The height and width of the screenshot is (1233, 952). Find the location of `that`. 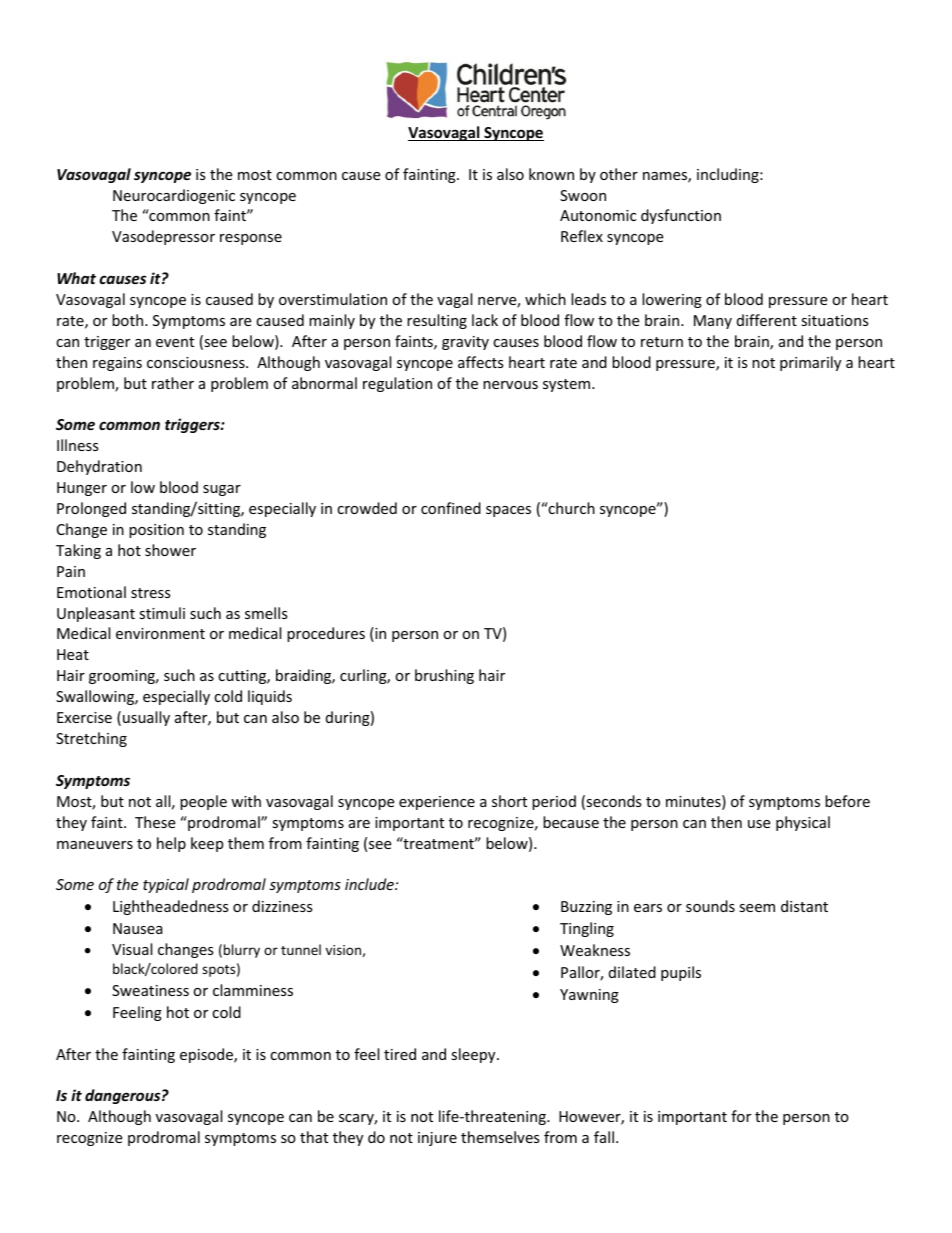

that is located at coordinates (314, 1137).
